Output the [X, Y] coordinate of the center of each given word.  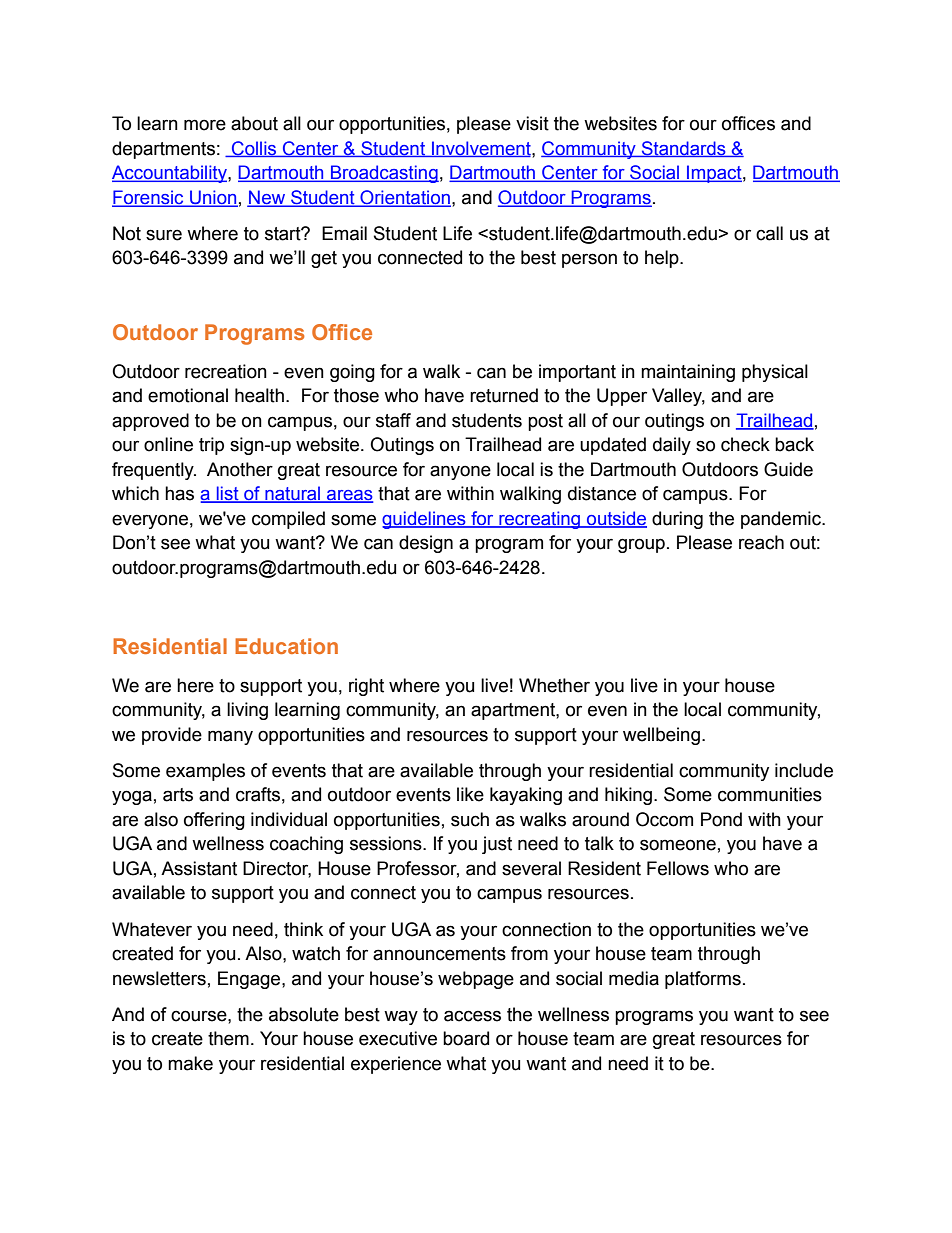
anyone [460, 472]
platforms [703, 980]
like [470, 794]
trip [211, 446]
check [745, 444]
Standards [683, 149]
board [466, 1038]
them [228, 1038]
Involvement [481, 149]
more [205, 125]
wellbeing [661, 736]
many [230, 737]
